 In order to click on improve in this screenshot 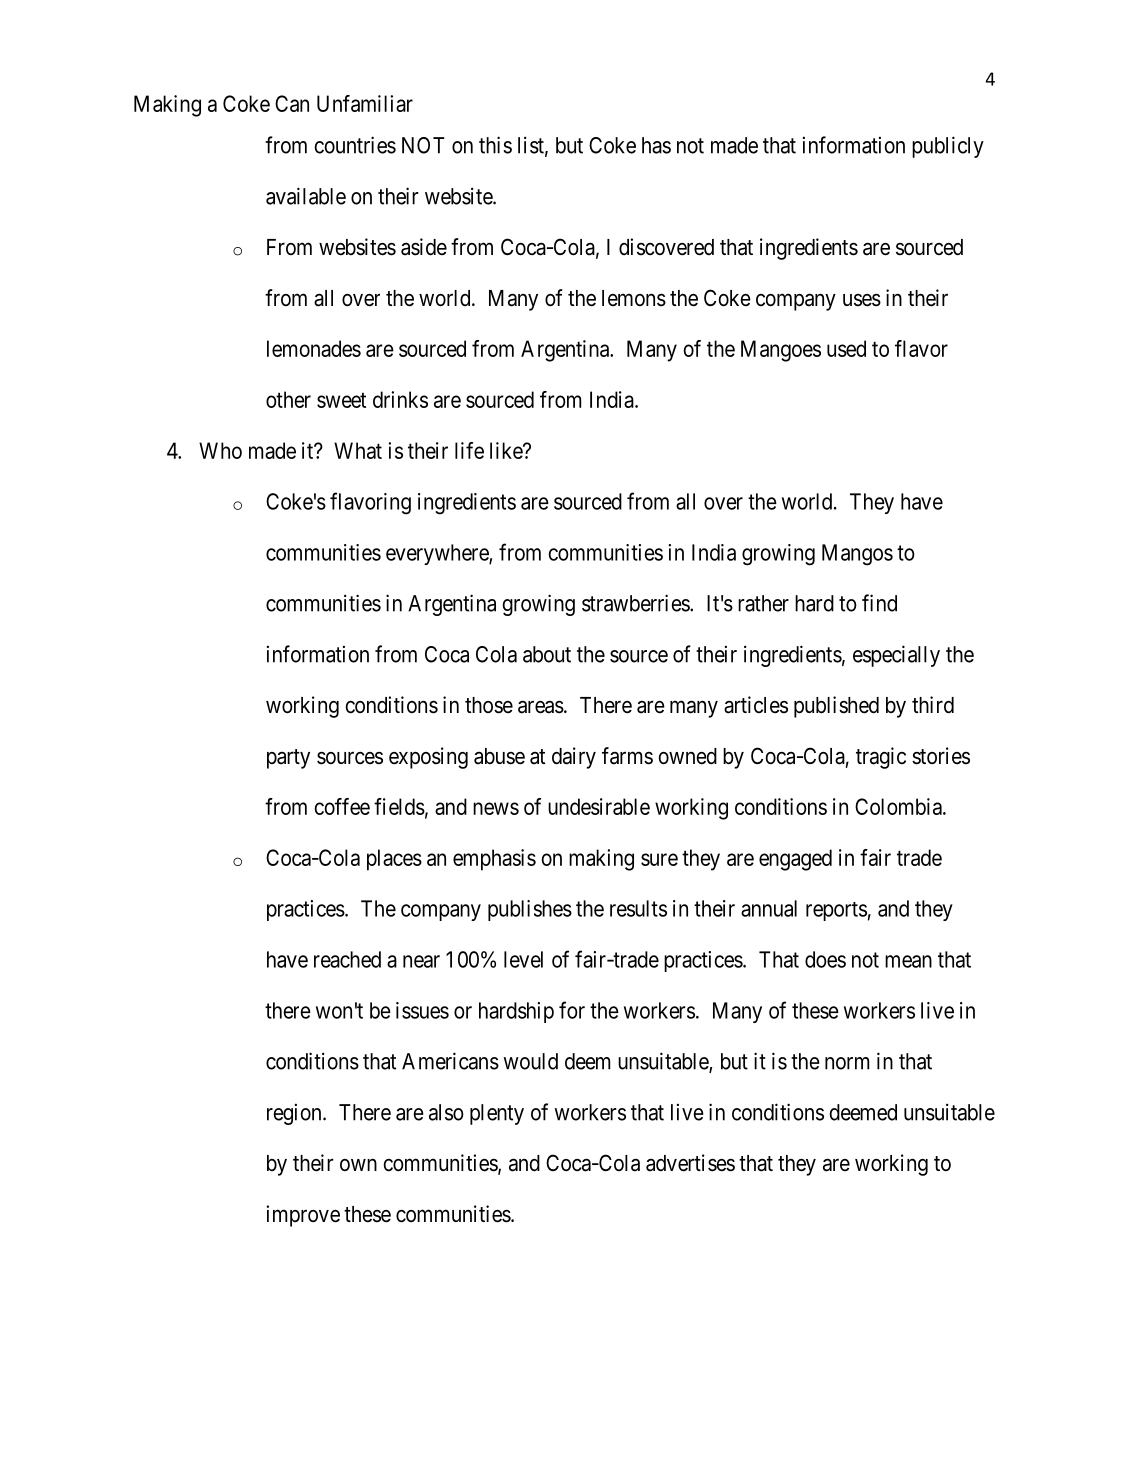, I will do `click(303, 1216)`.
